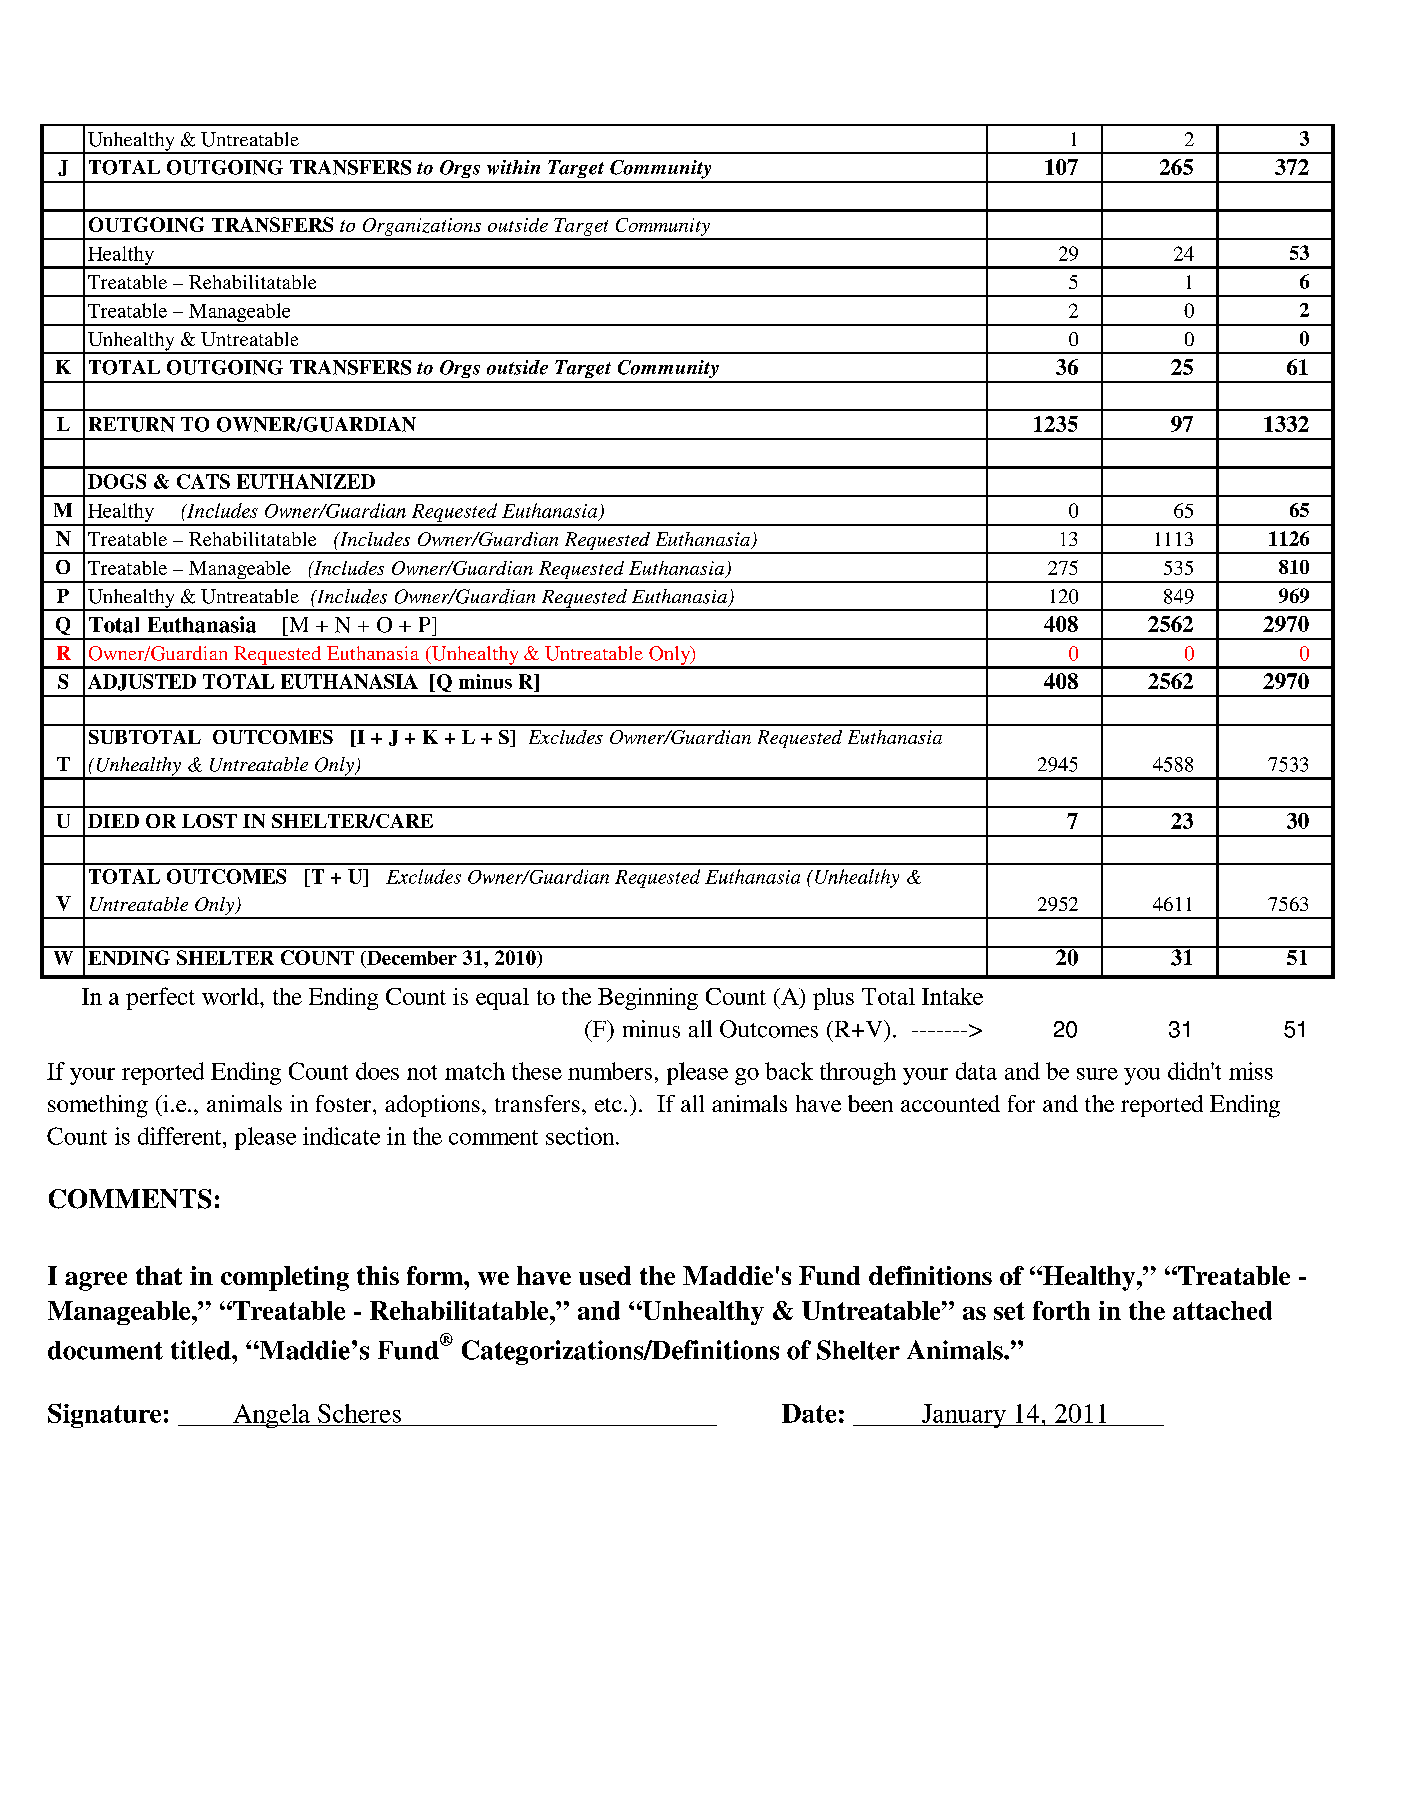 The height and width of the document is (1813, 1401). What do you see at coordinates (306, 481) in the document?
I see `EUTHANIZED` at bounding box center [306, 481].
